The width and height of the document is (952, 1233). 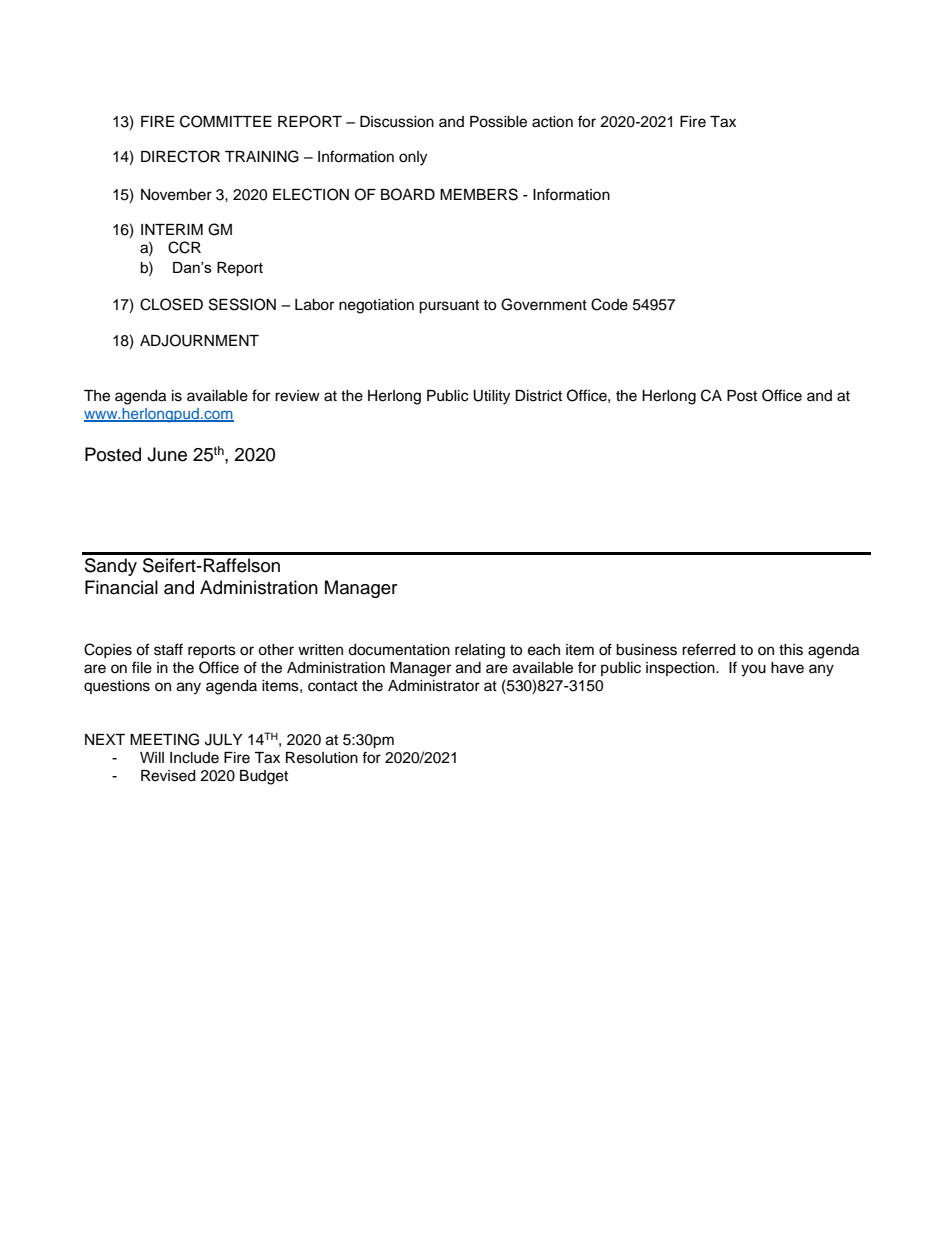 What do you see at coordinates (180, 156) in the document?
I see `DIRECTOR` at bounding box center [180, 156].
